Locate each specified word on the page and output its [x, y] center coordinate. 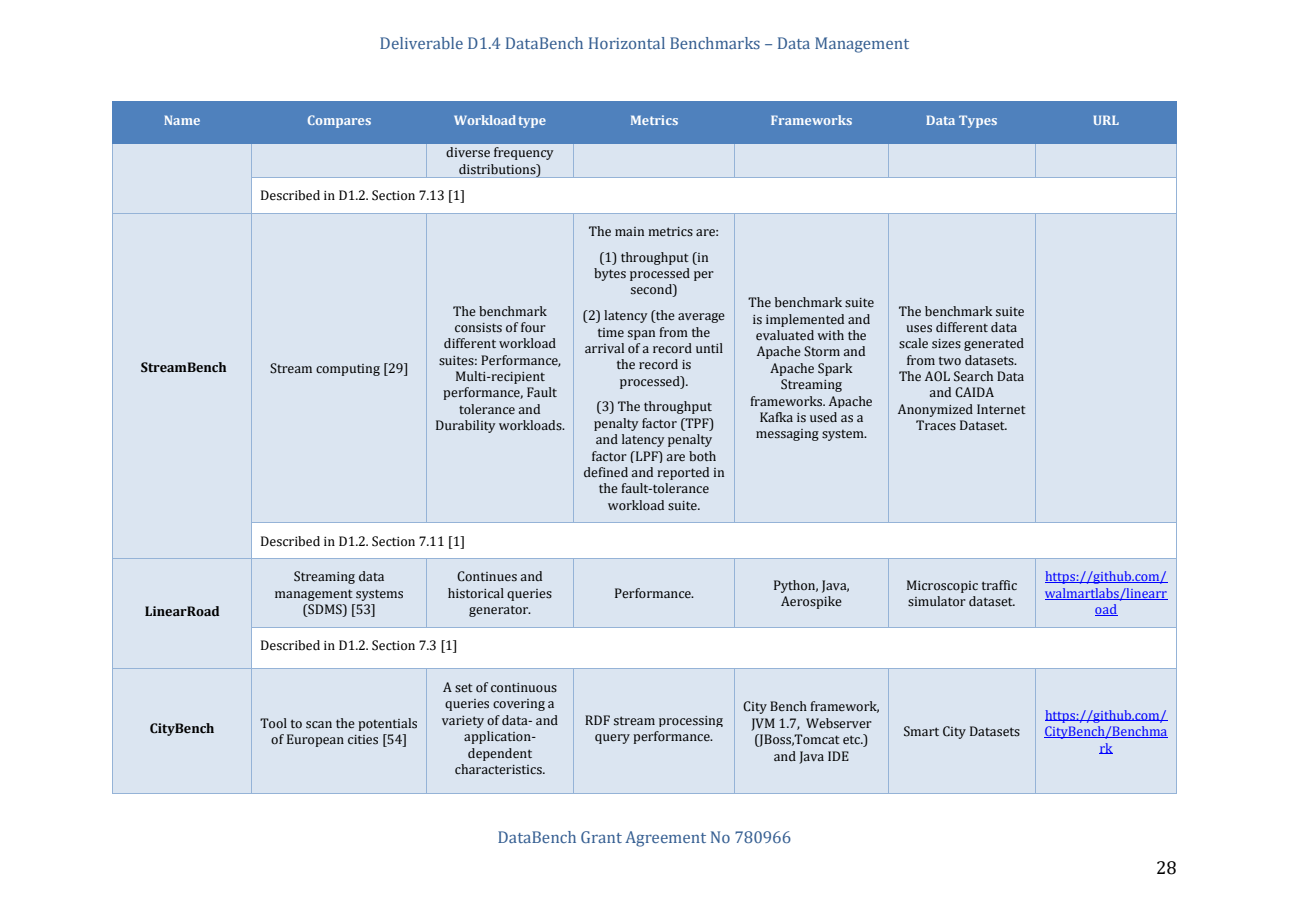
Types [978, 121]
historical [476, 593]
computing [348, 370]
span [641, 335]
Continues [487, 576]
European [315, 740]
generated [994, 344]
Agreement [665, 839]
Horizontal [627, 43]
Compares [339, 121]
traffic [999, 585]
